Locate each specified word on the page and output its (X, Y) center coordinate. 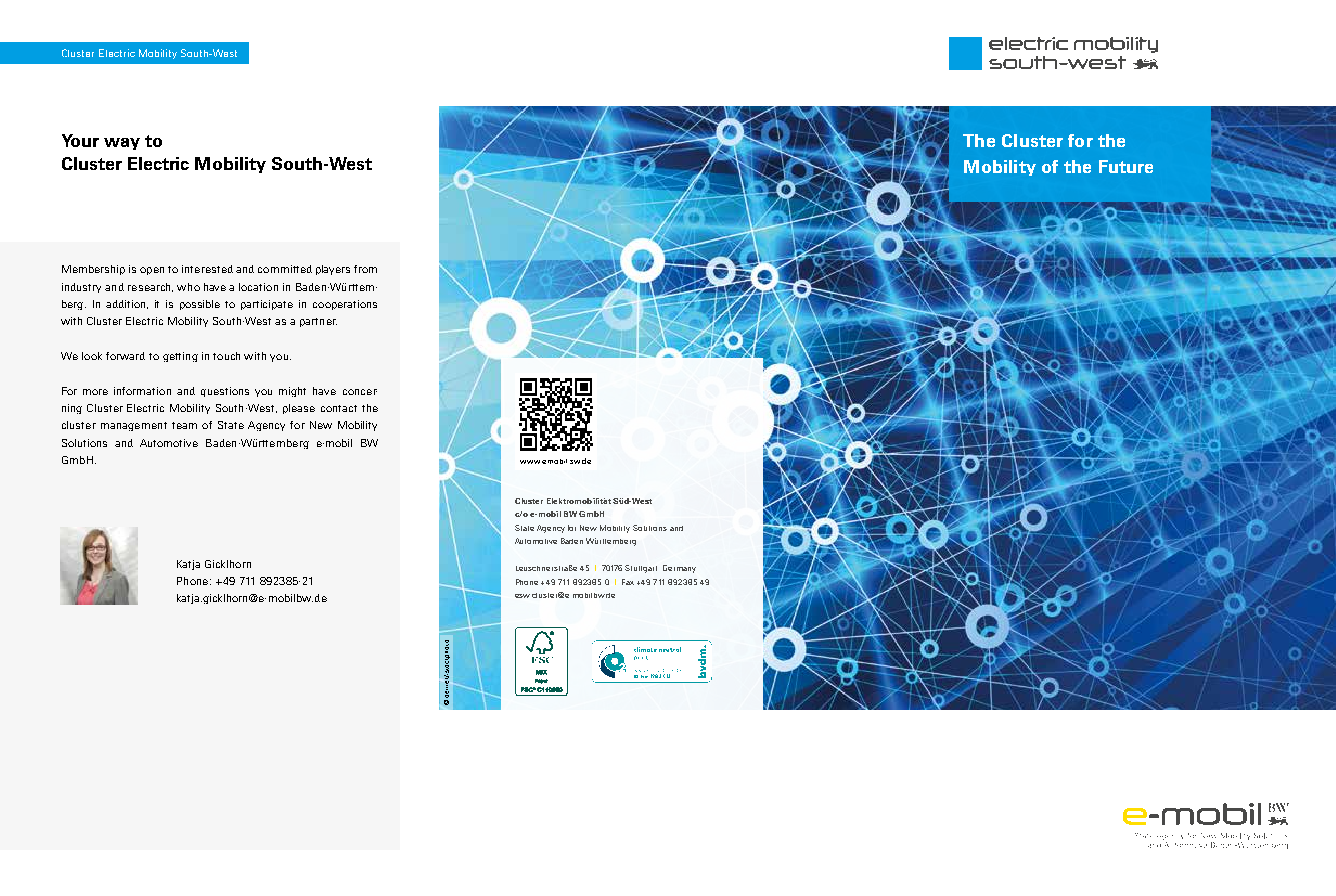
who (188, 287)
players (333, 270)
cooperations (345, 305)
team (184, 425)
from (365, 269)
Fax (628, 582)
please (299, 409)
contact (339, 408)
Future (1126, 166)
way (122, 144)
